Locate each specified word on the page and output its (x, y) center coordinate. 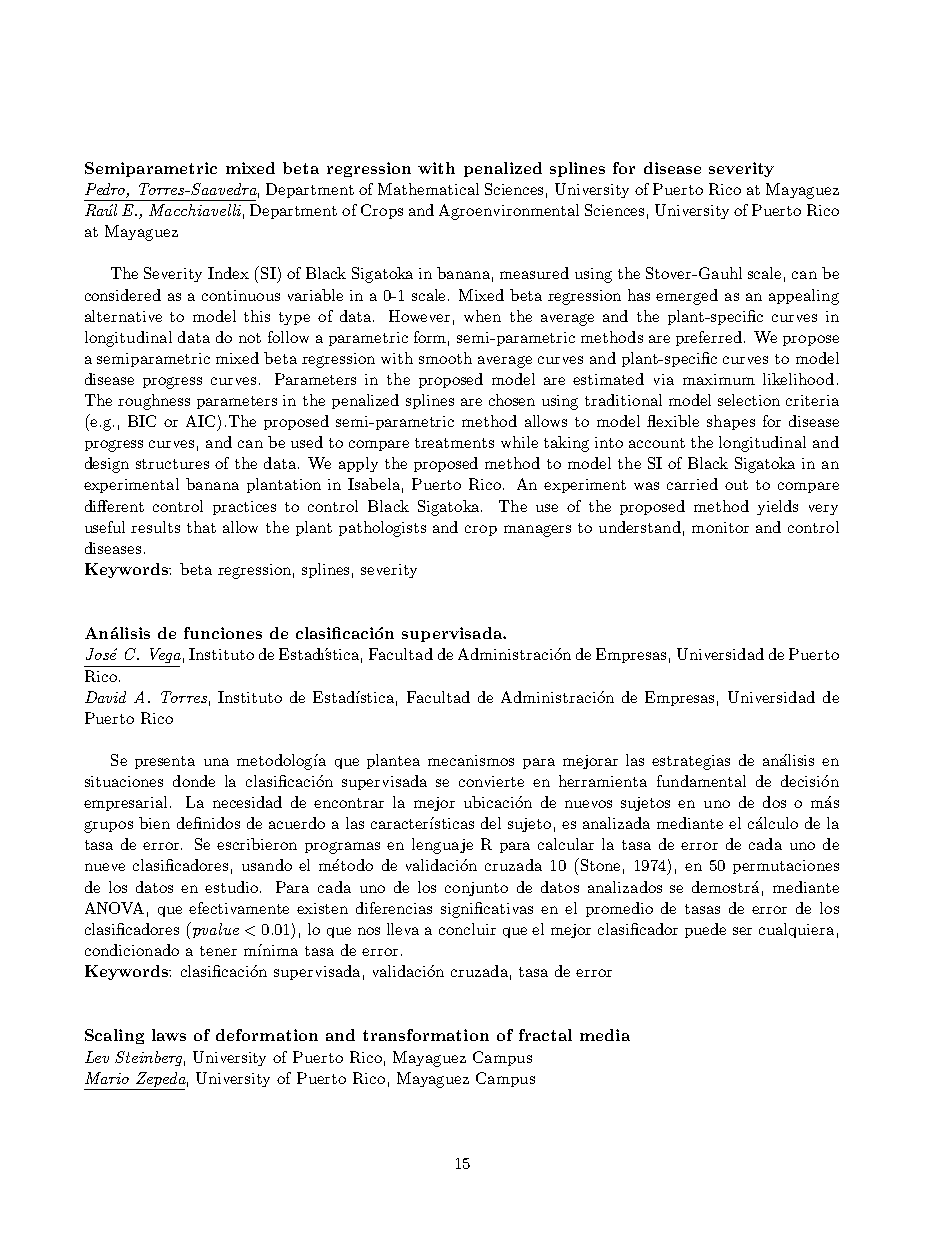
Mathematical (428, 189)
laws (169, 1035)
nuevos (588, 804)
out (736, 485)
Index (228, 273)
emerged (687, 297)
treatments (454, 443)
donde (194, 781)
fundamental (701, 781)
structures (172, 464)
